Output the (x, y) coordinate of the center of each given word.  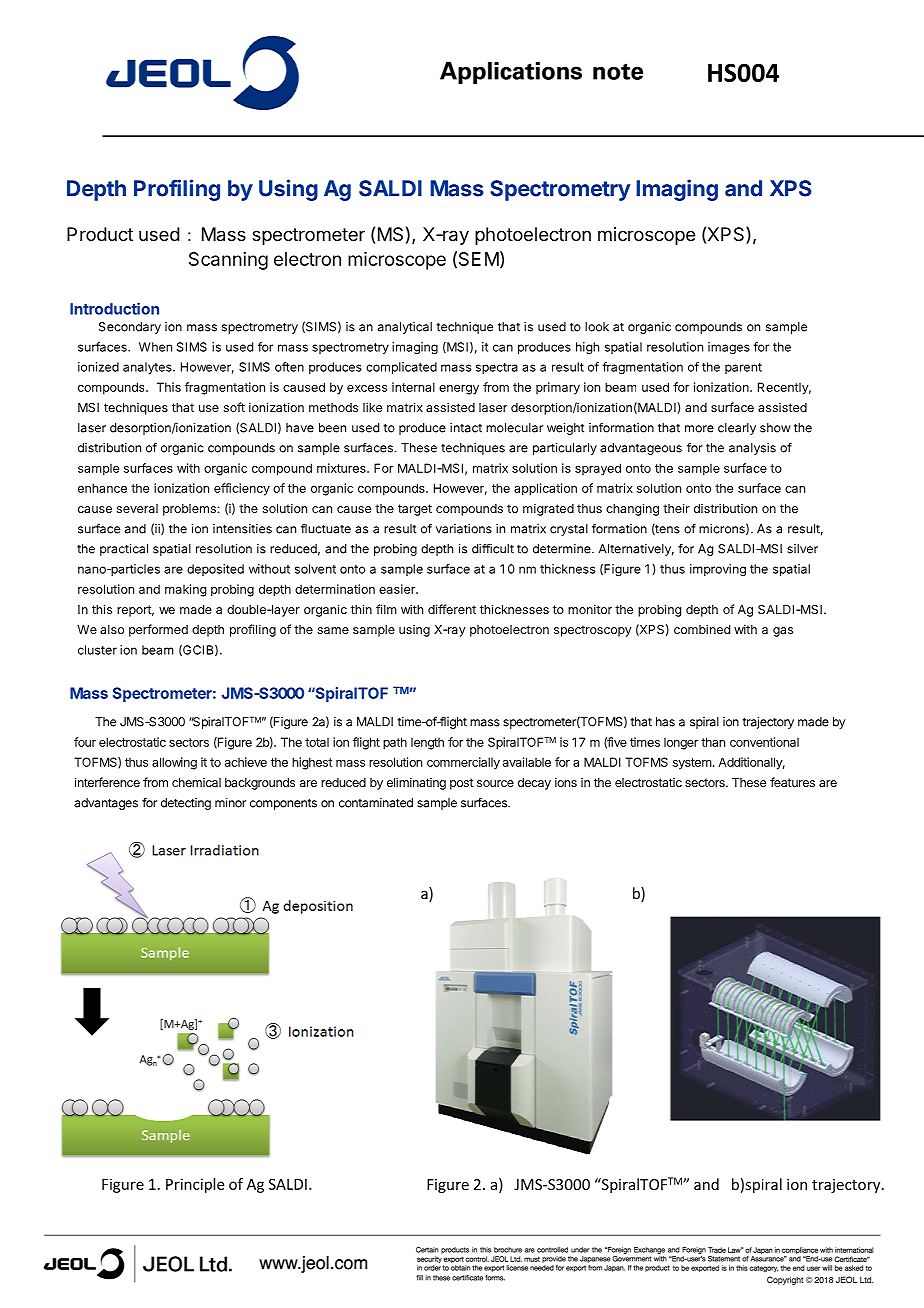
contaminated (376, 803)
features (792, 782)
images (729, 348)
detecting (186, 804)
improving (718, 570)
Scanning (228, 261)
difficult (493, 548)
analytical (405, 328)
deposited (215, 570)
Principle (195, 1185)
